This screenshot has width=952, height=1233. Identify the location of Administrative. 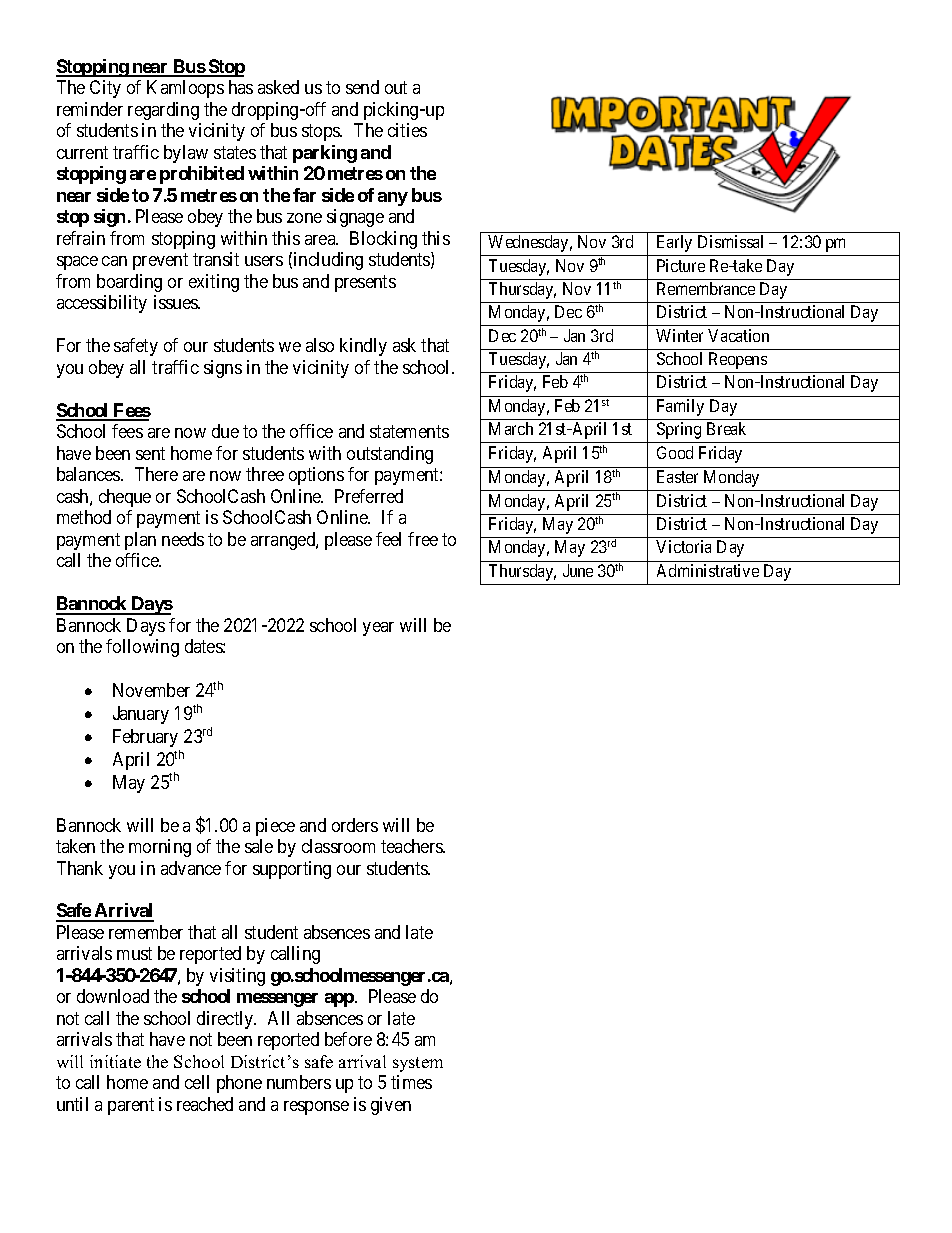
(708, 570).
